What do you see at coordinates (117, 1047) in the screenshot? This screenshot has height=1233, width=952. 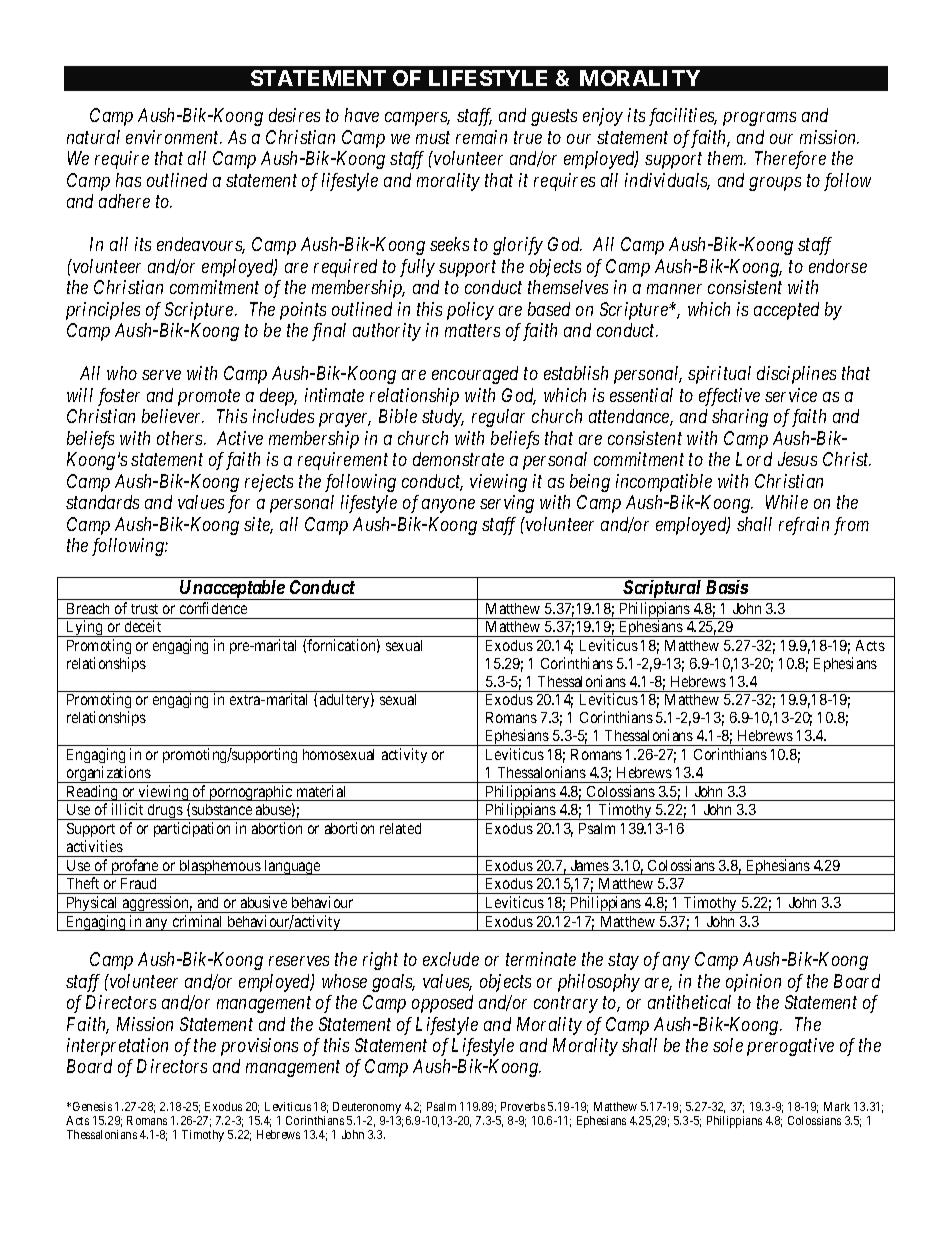 I see `interpretation` at bounding box center [117, 1047].
